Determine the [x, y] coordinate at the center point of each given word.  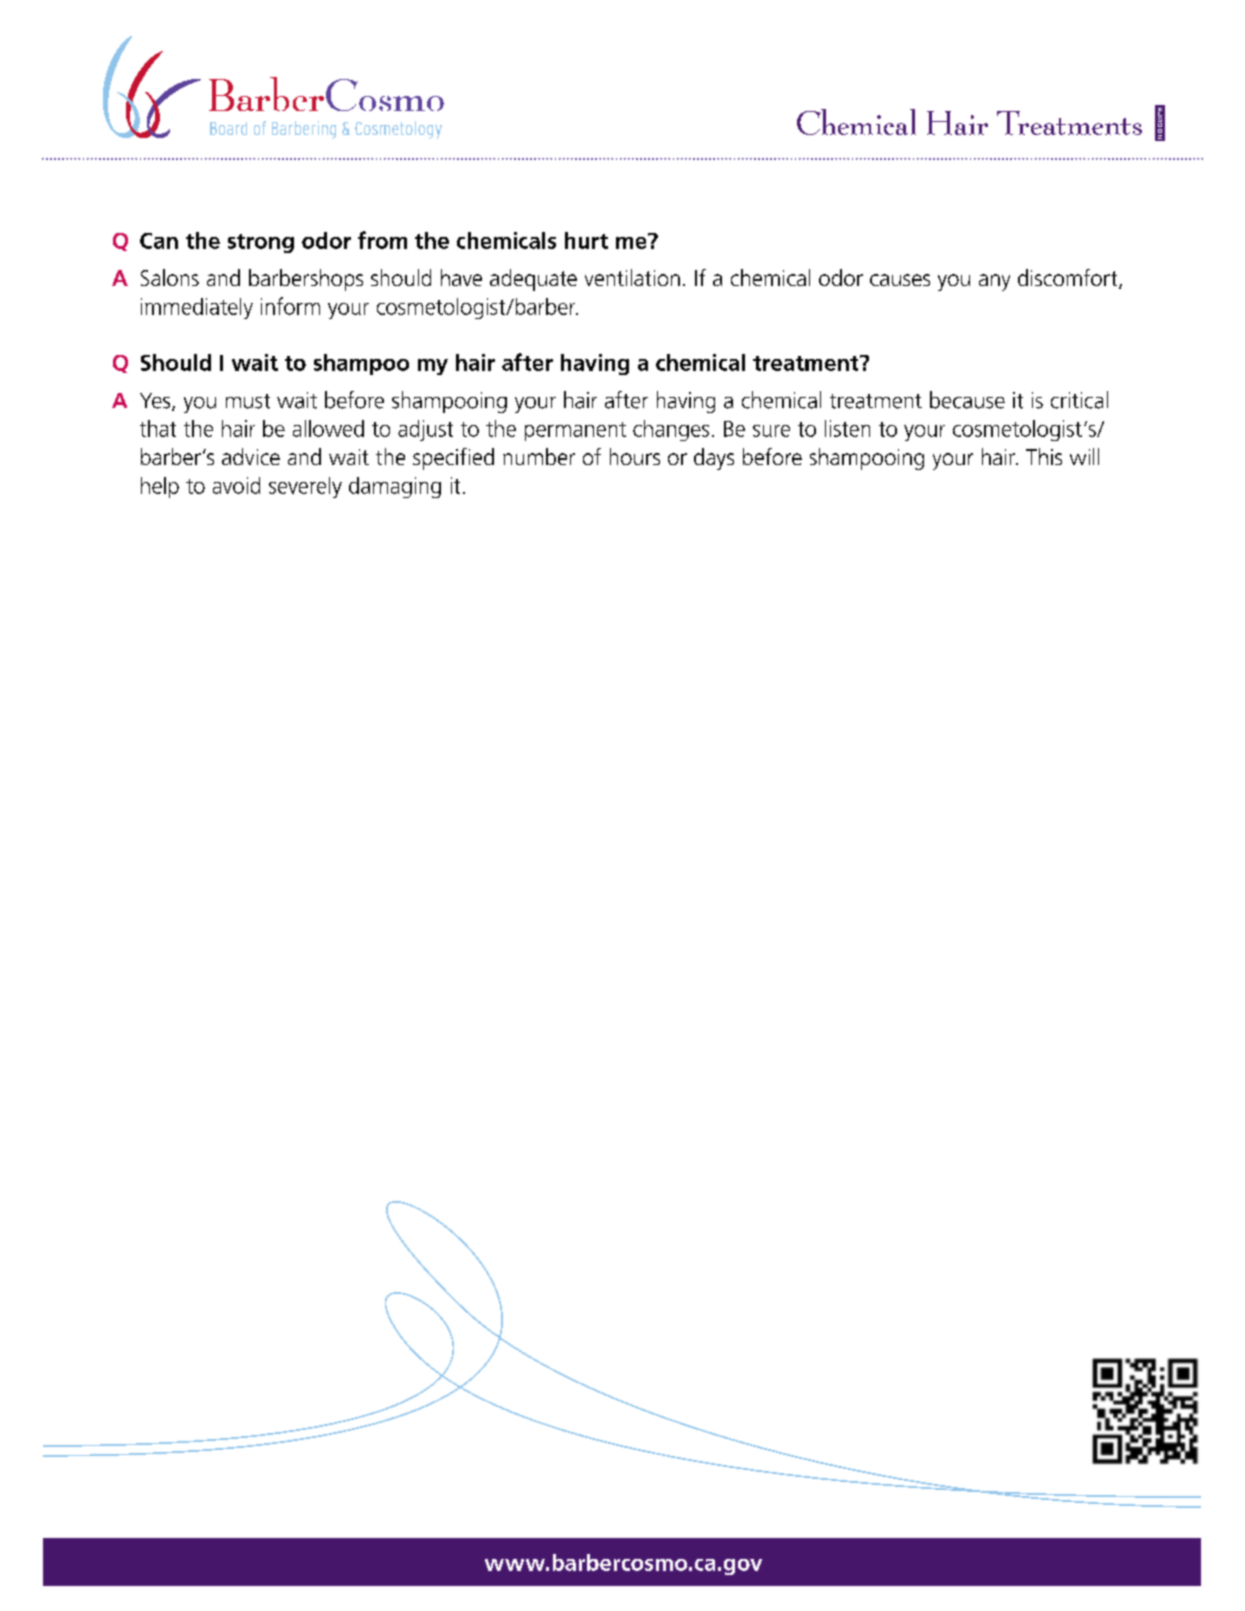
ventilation [632, 277]
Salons [170, 277]
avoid [236, 485]
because [967, 400]
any [994, 282]
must [248, 401]
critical [1079, 400]
